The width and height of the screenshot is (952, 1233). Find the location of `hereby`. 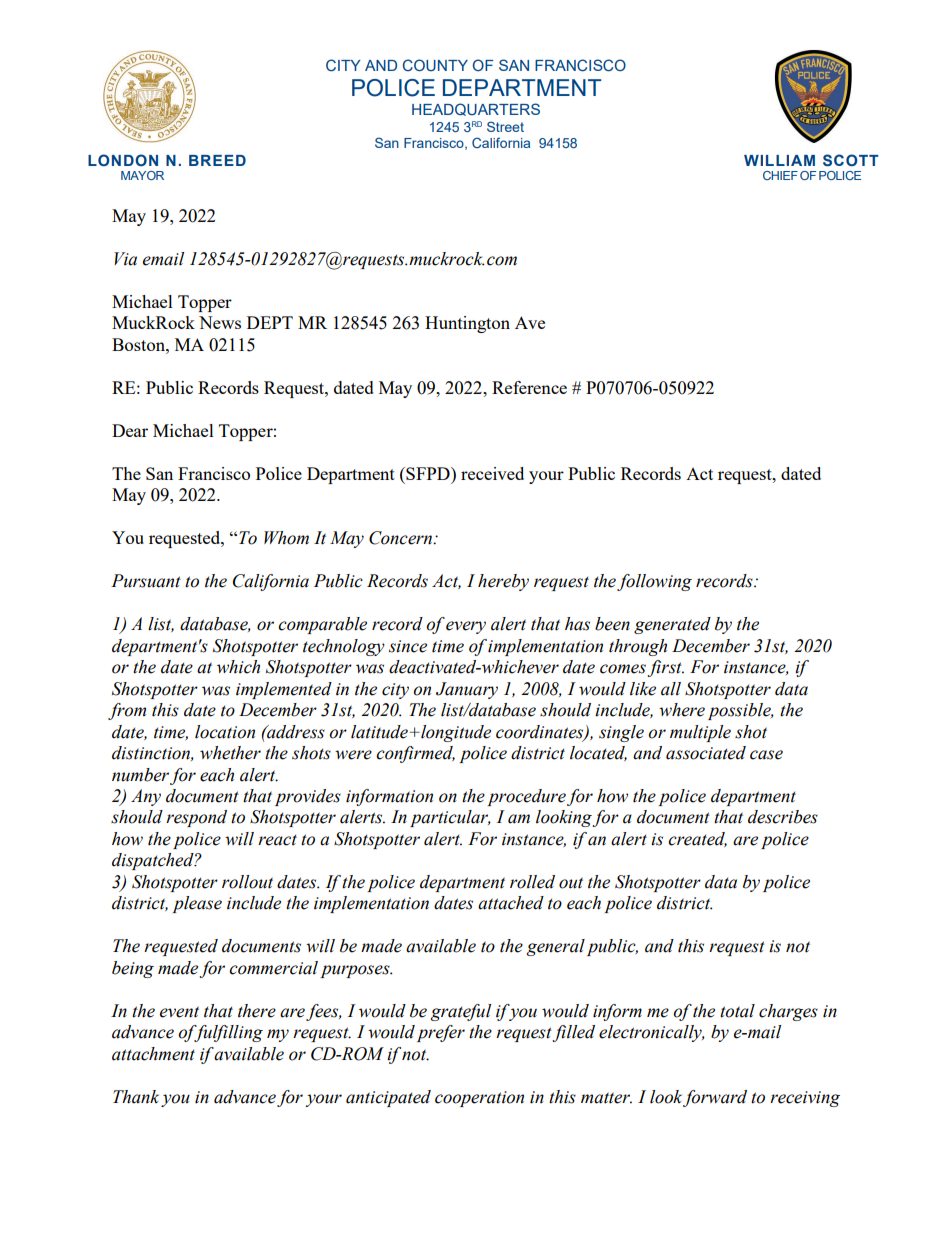

hereby is located at coordinates (503, 582).
